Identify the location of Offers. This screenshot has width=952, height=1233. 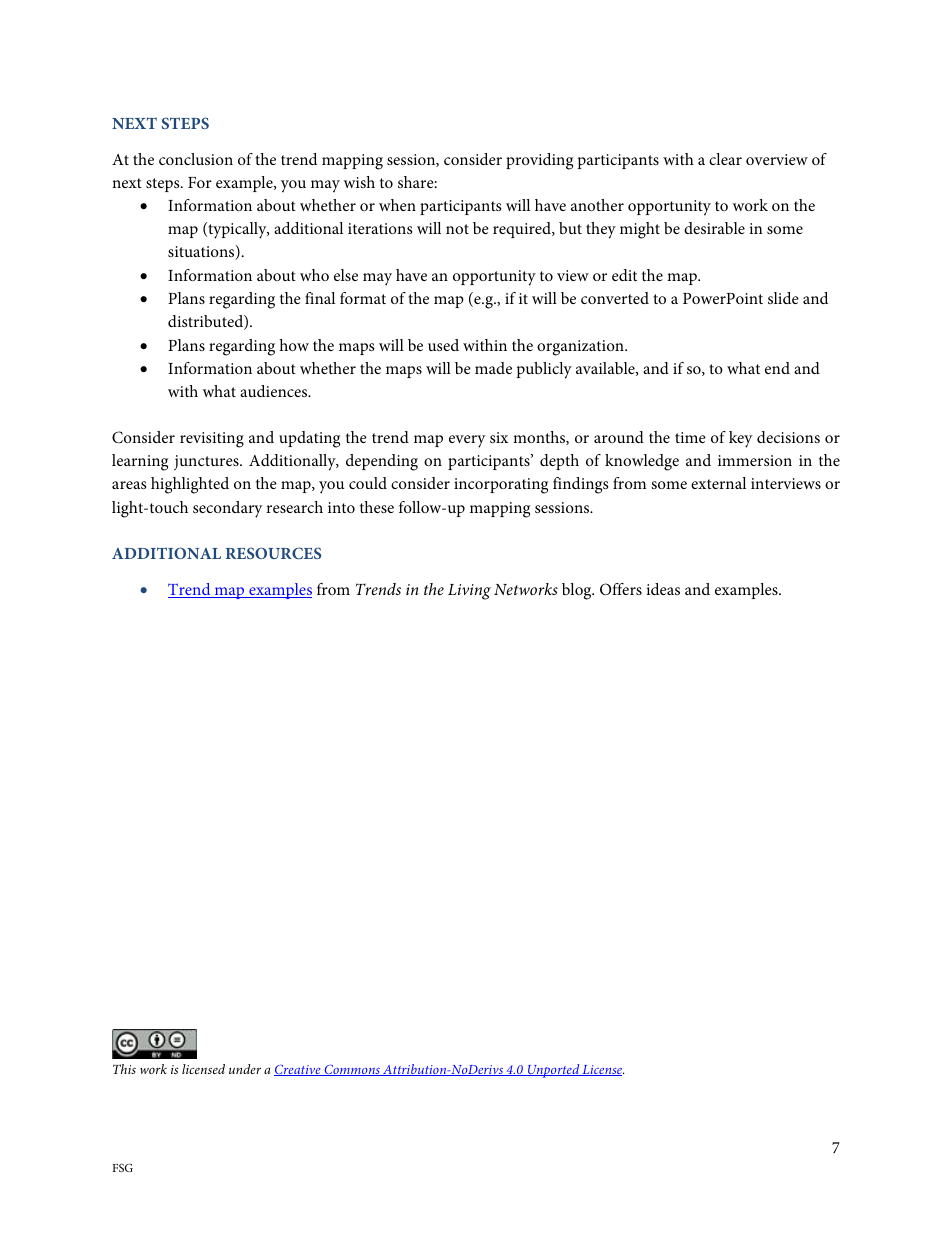
(621, 589).
